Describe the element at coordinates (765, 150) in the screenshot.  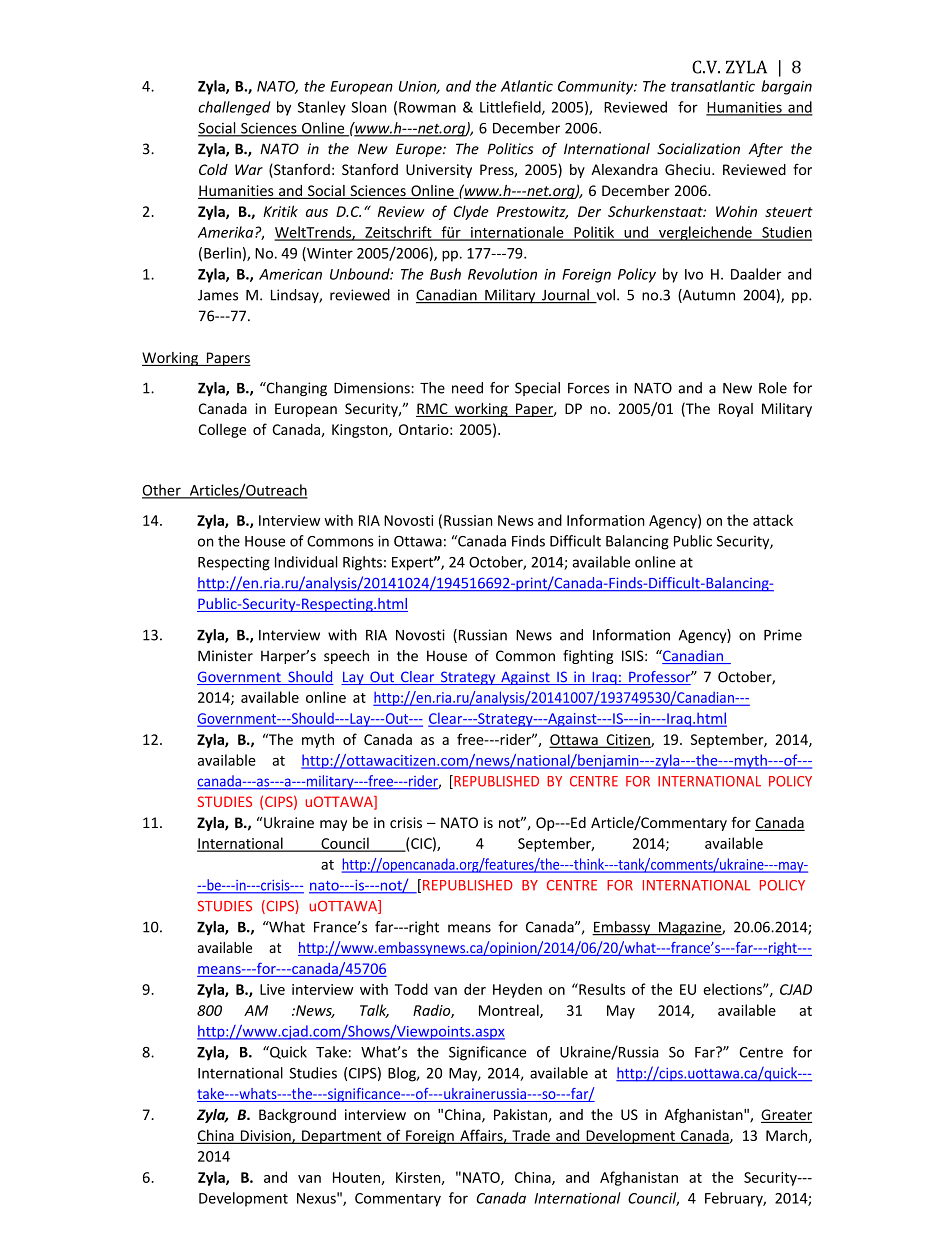
I see `After` at that location.
